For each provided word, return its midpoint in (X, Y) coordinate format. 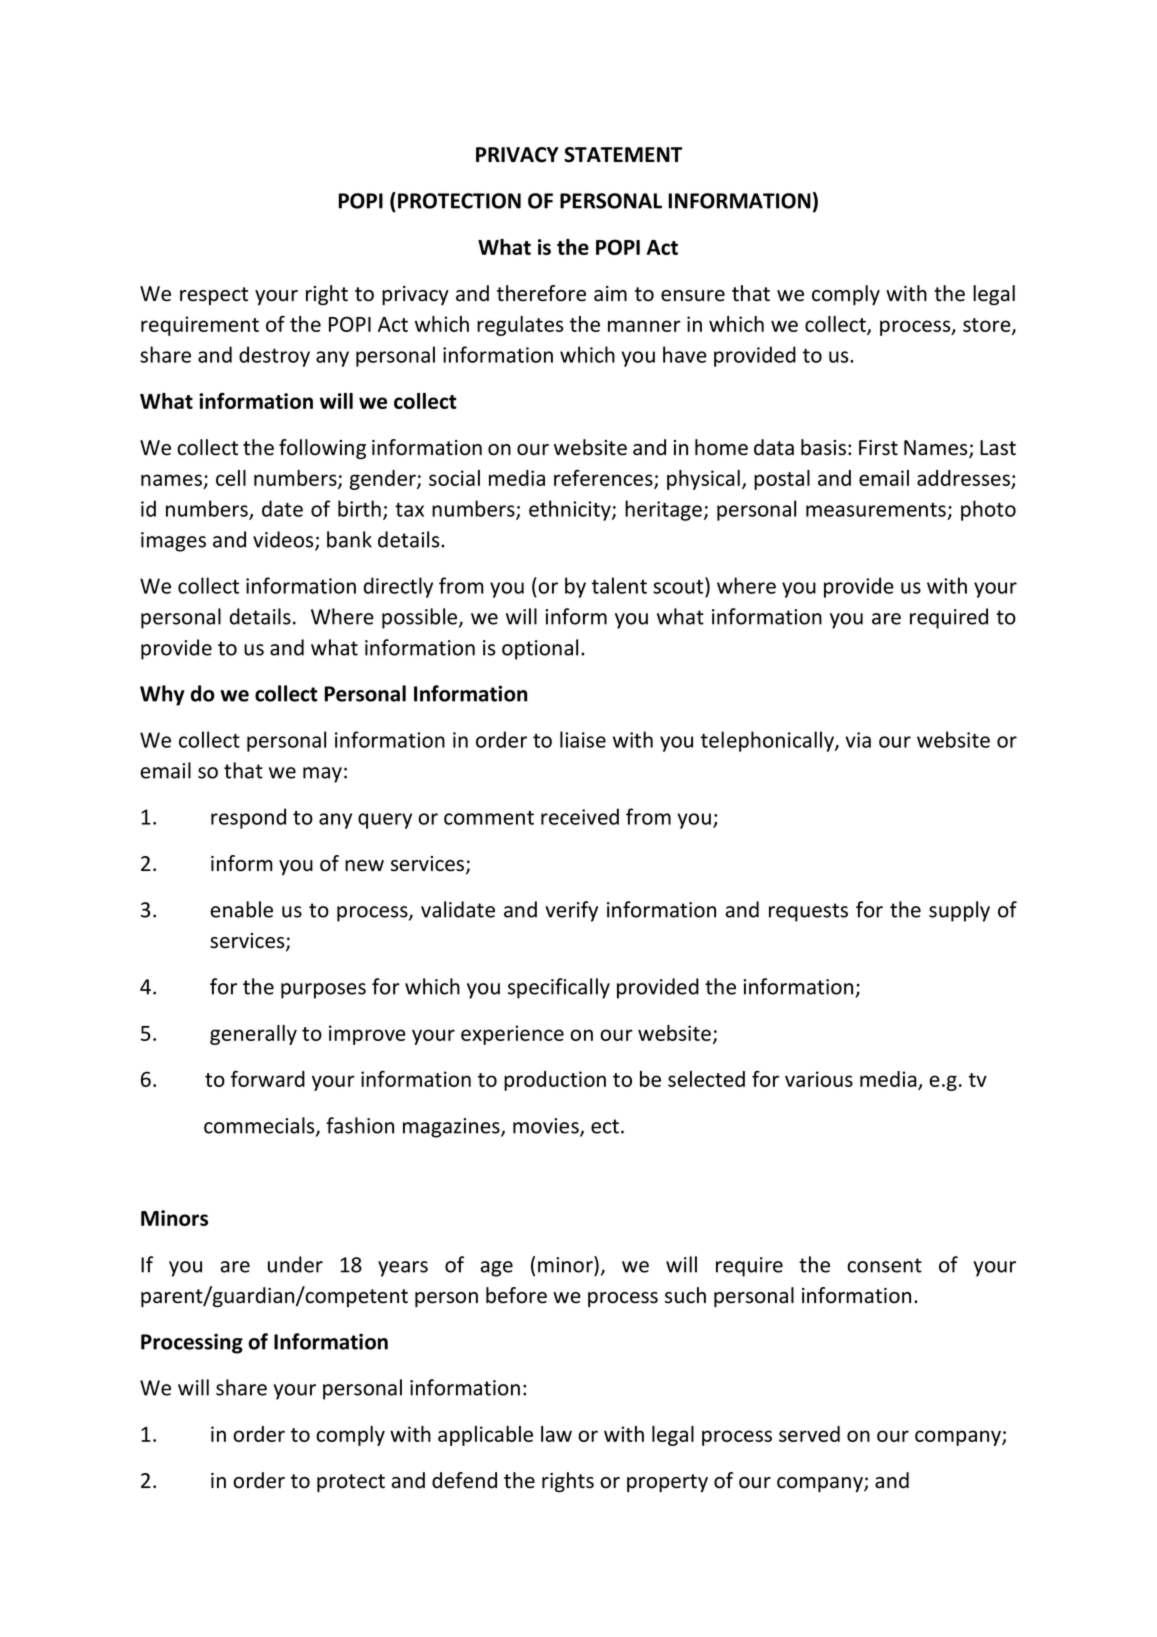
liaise (583, 739)
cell (231, 478)
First (878, 448)
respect (214, 296)
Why (162, 695)
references (604, 479)
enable (241, 909)
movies (547, 1127)
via (858, 740)
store (988, 326)
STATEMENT (623, 155)
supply (959, 911)
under (295, 1264)
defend (464, 1480)
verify (571, 911)
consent (884, 1265)
